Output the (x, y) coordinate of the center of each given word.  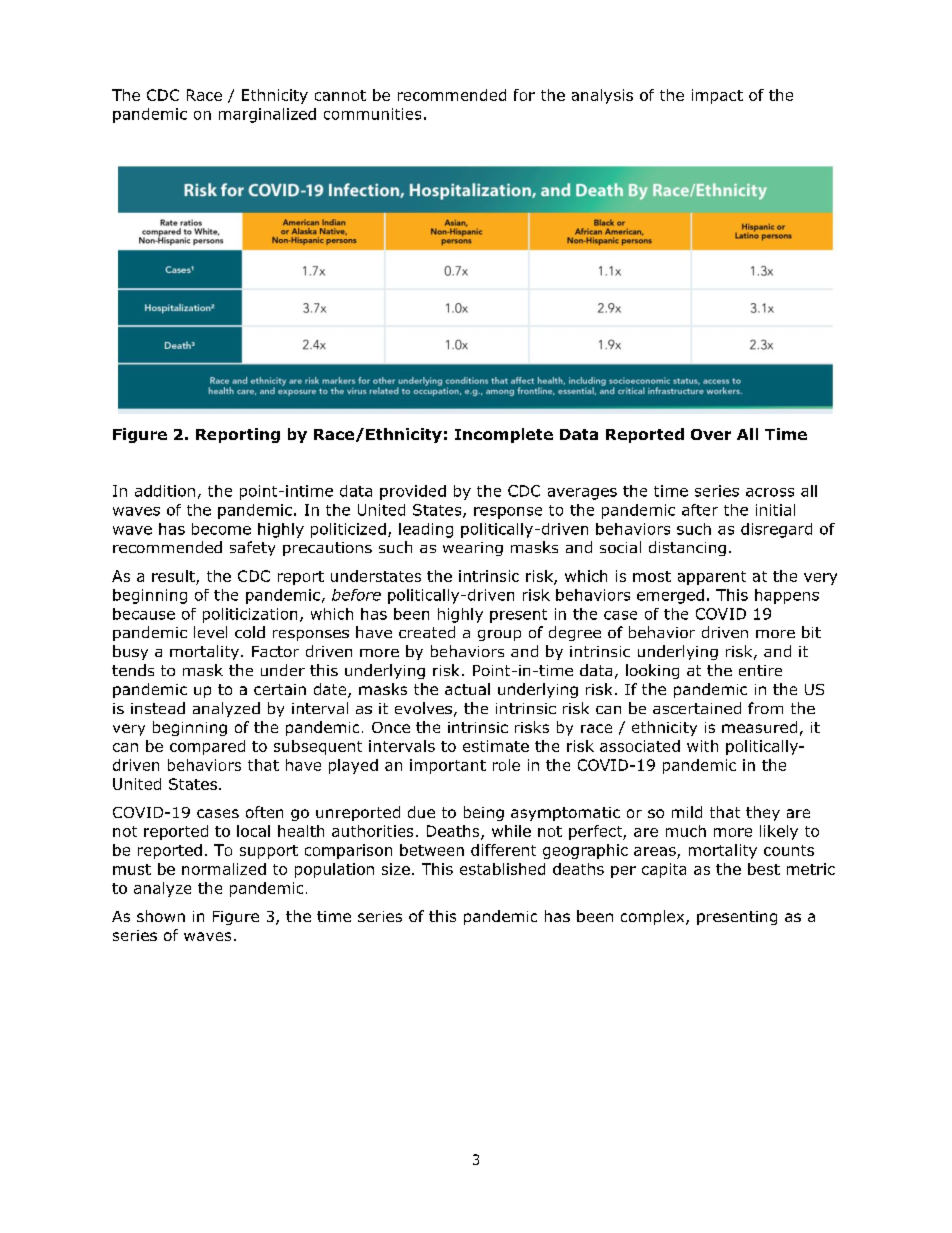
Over (711, 434)
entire (760, 670)
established (502, 869)
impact (717, 96)
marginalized (267, 115)
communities (372, 114)
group (499, 635)
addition (165, 491)
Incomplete (504, 435)
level (210, 632)
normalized (224, 869)
